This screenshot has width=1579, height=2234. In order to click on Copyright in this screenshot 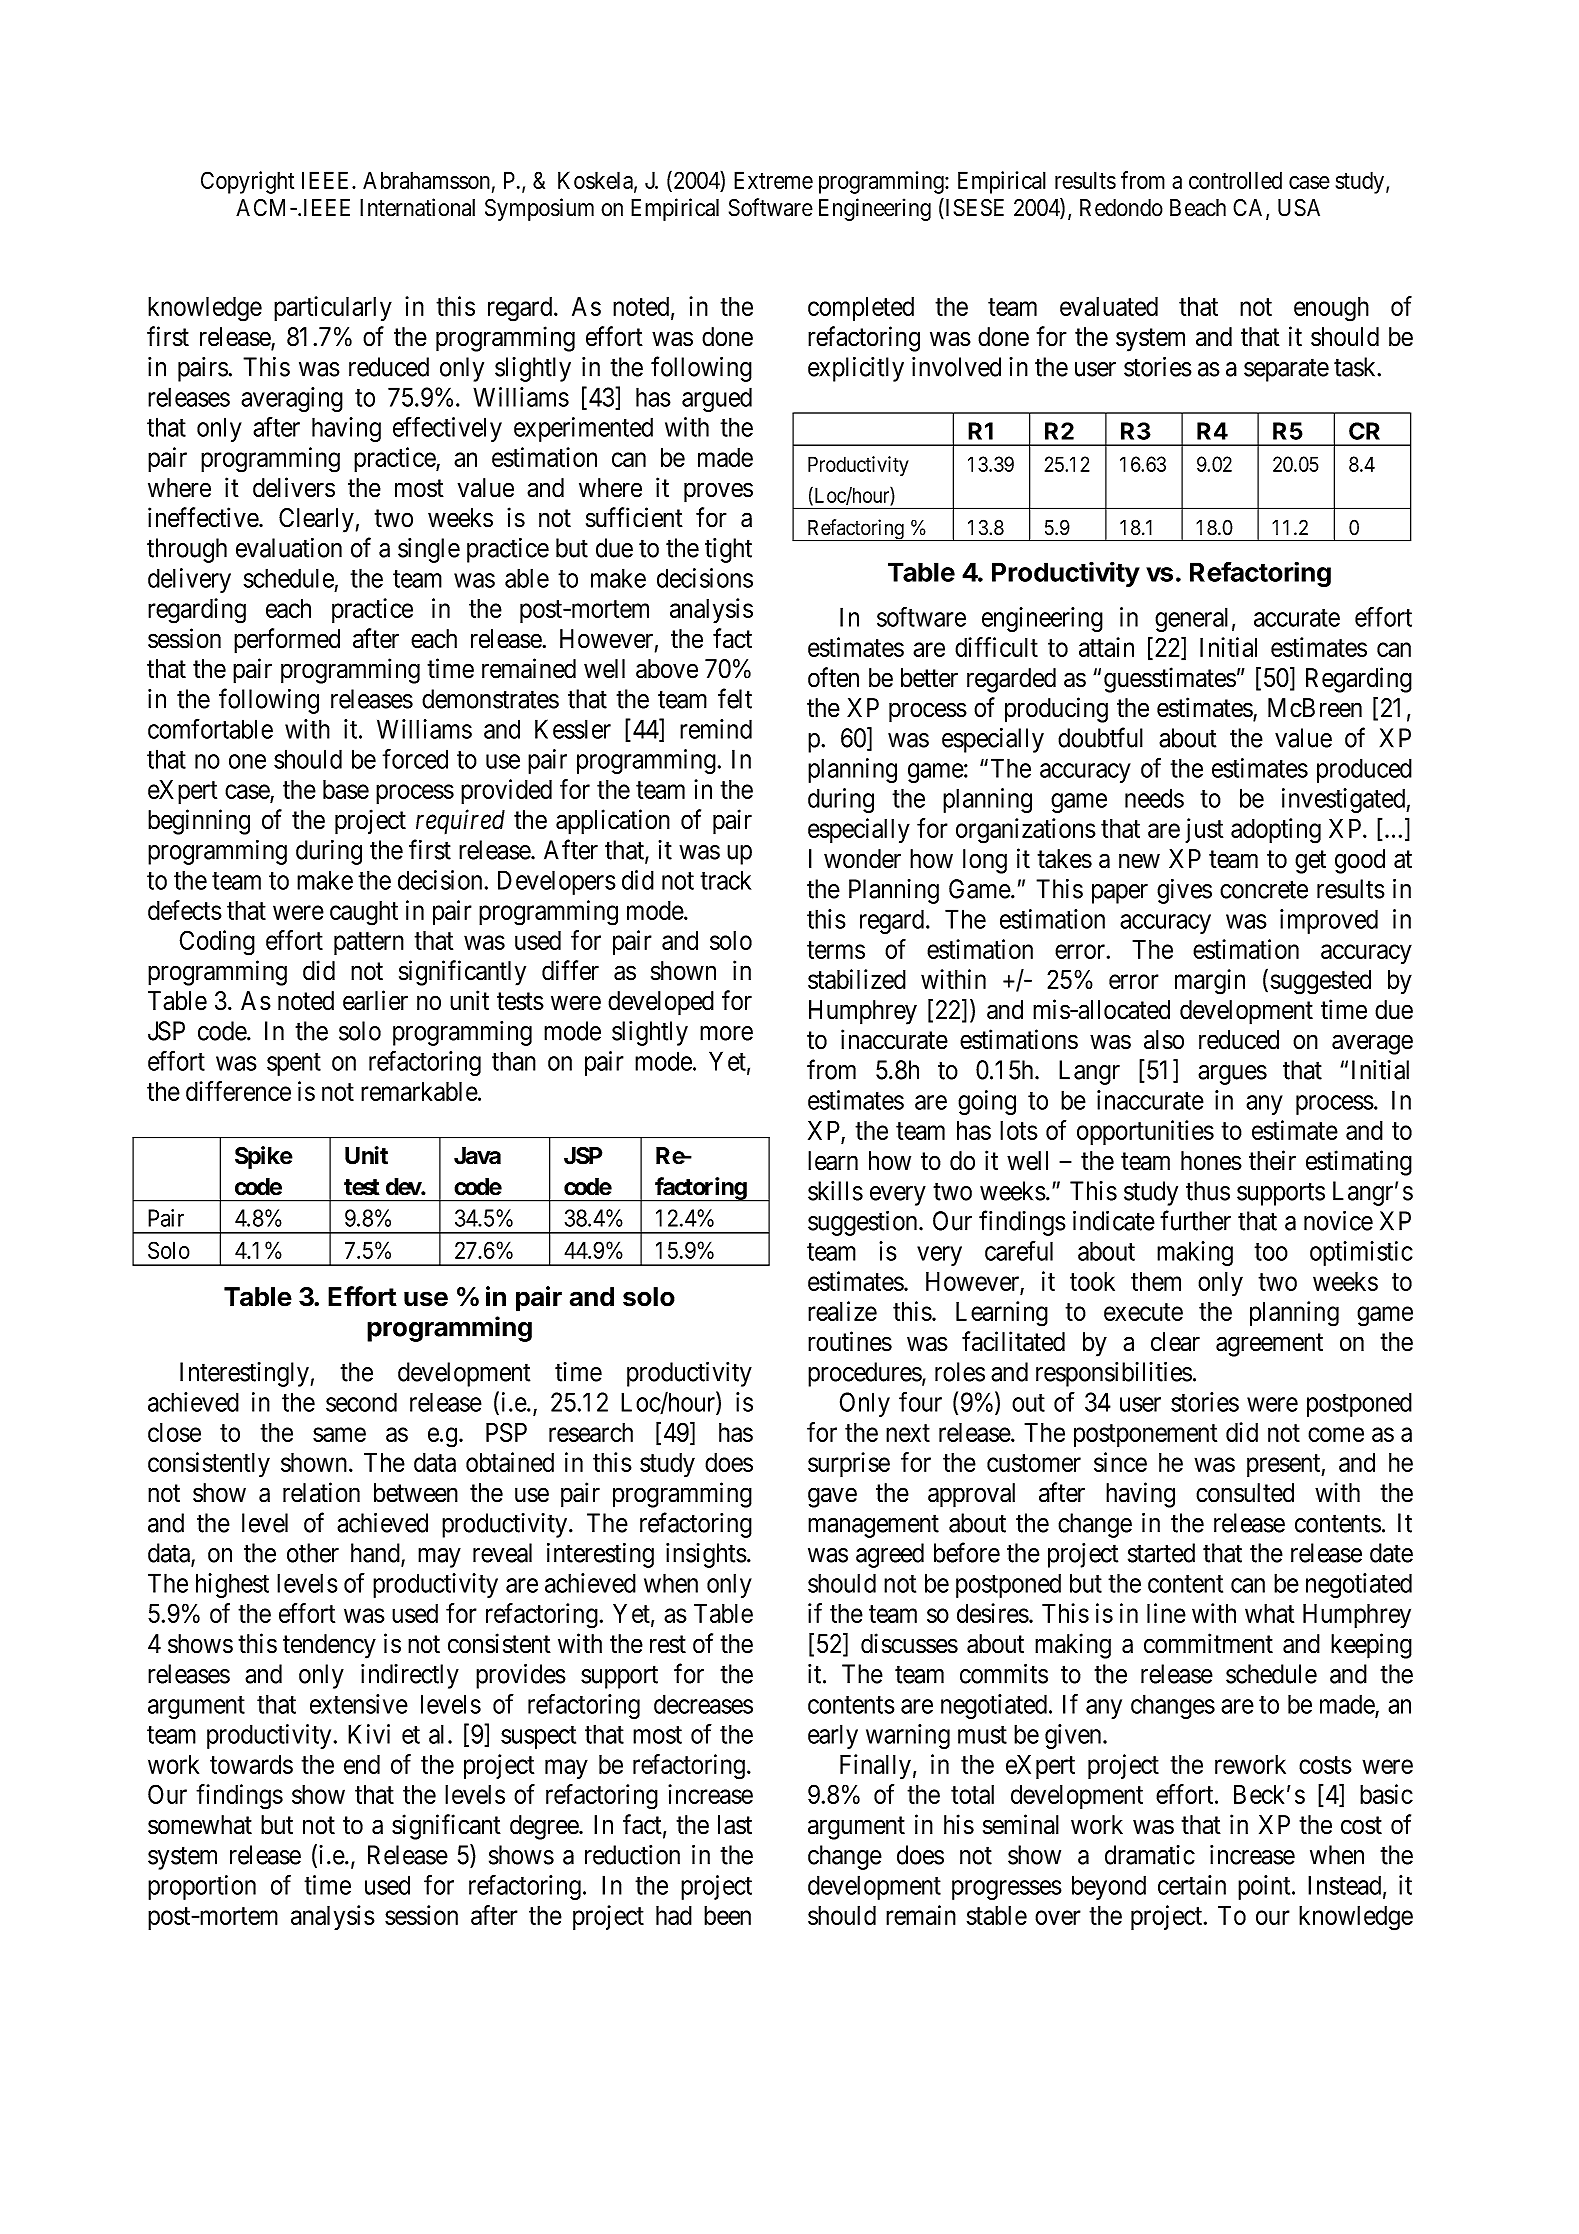, I will do `click(247, 182)`.
